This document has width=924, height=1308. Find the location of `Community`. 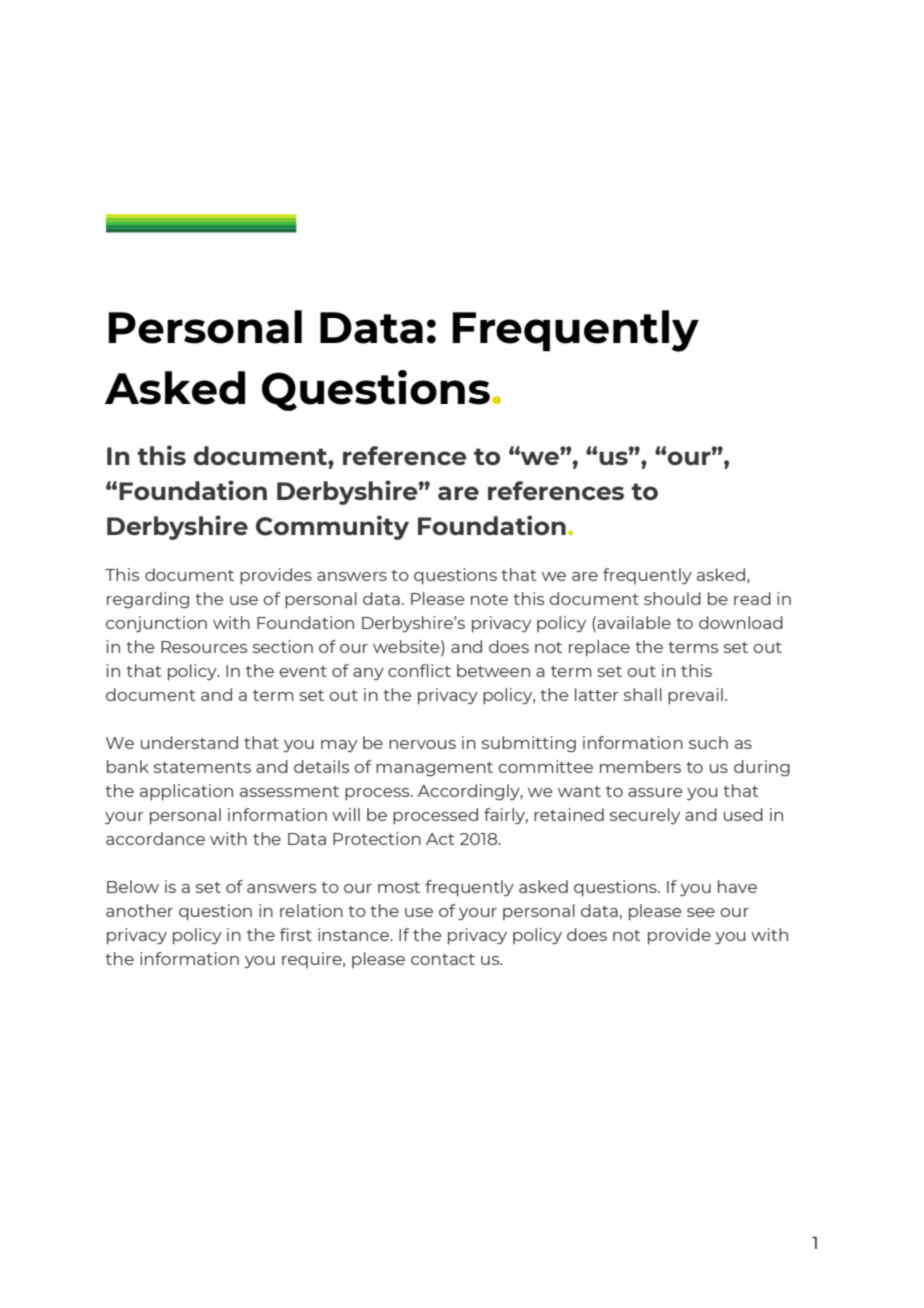

Community is located at coordinates (332, 527).
